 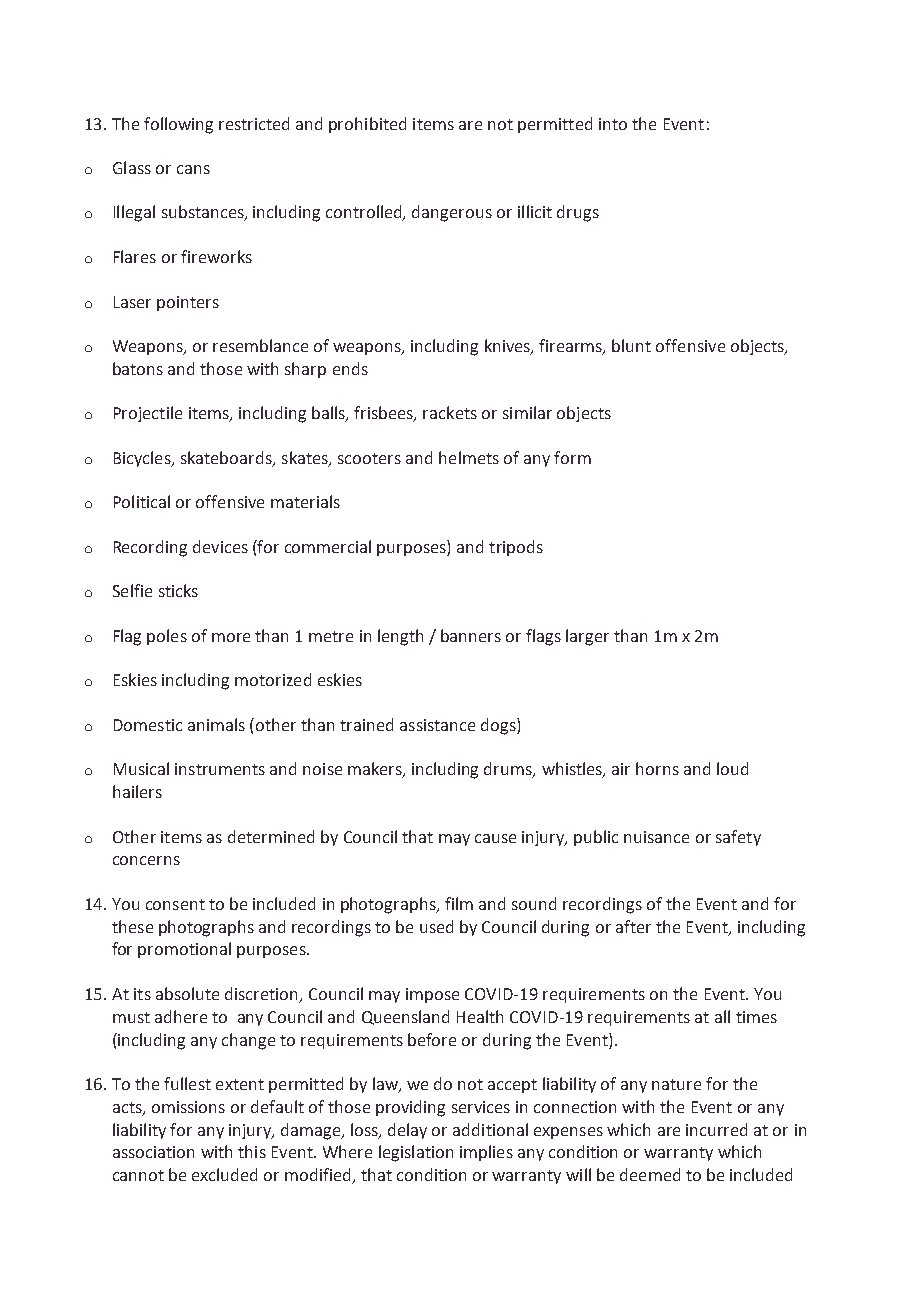 What do you see at coordinates (572, 457) in the screenshot?
I see `form` at bounding box center [572, 457].
